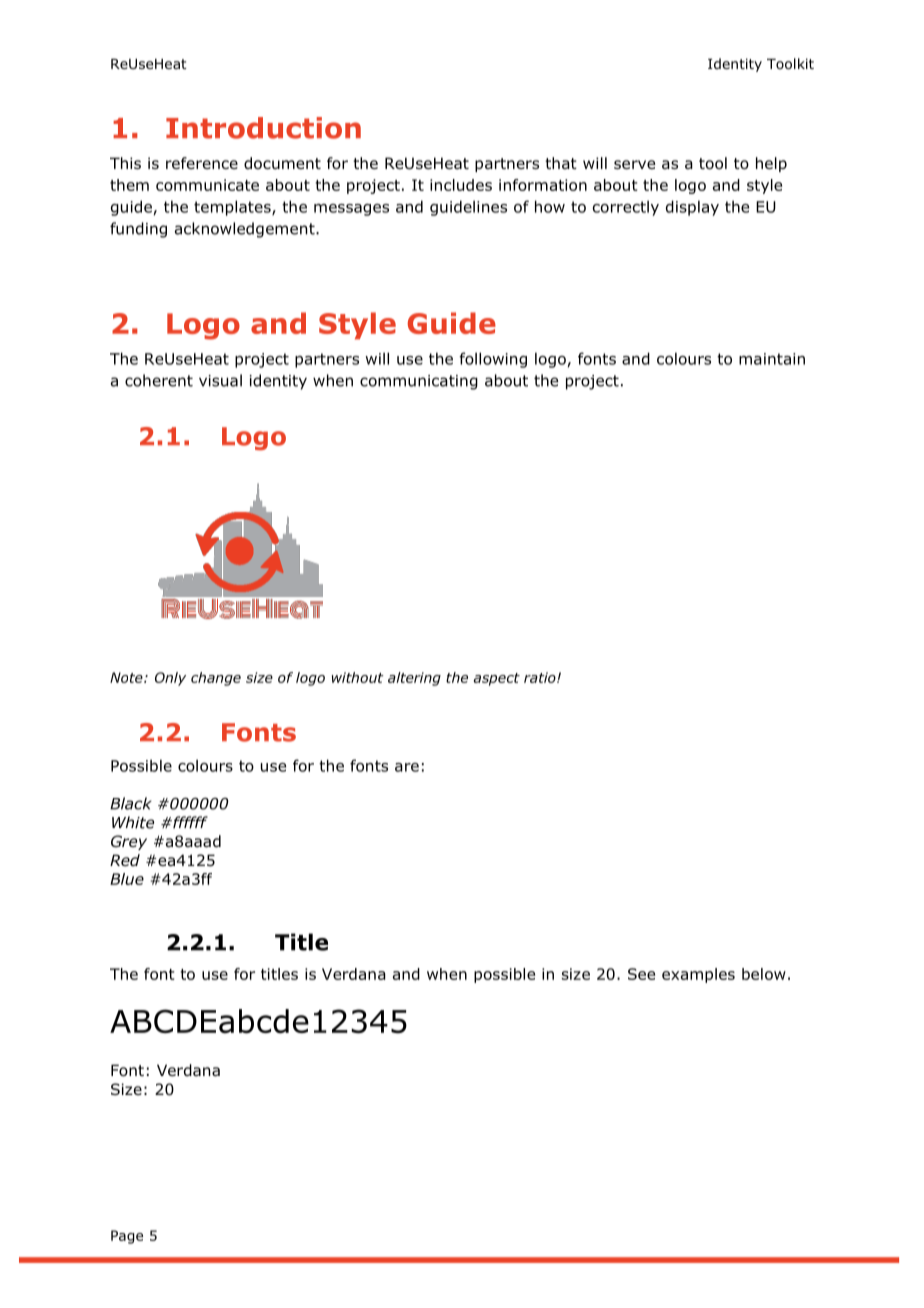 This document has height=1308, width=924. What do you see at coordinates (202, 163) in the document?
I see `reference` at bounding box center [202, 163].
